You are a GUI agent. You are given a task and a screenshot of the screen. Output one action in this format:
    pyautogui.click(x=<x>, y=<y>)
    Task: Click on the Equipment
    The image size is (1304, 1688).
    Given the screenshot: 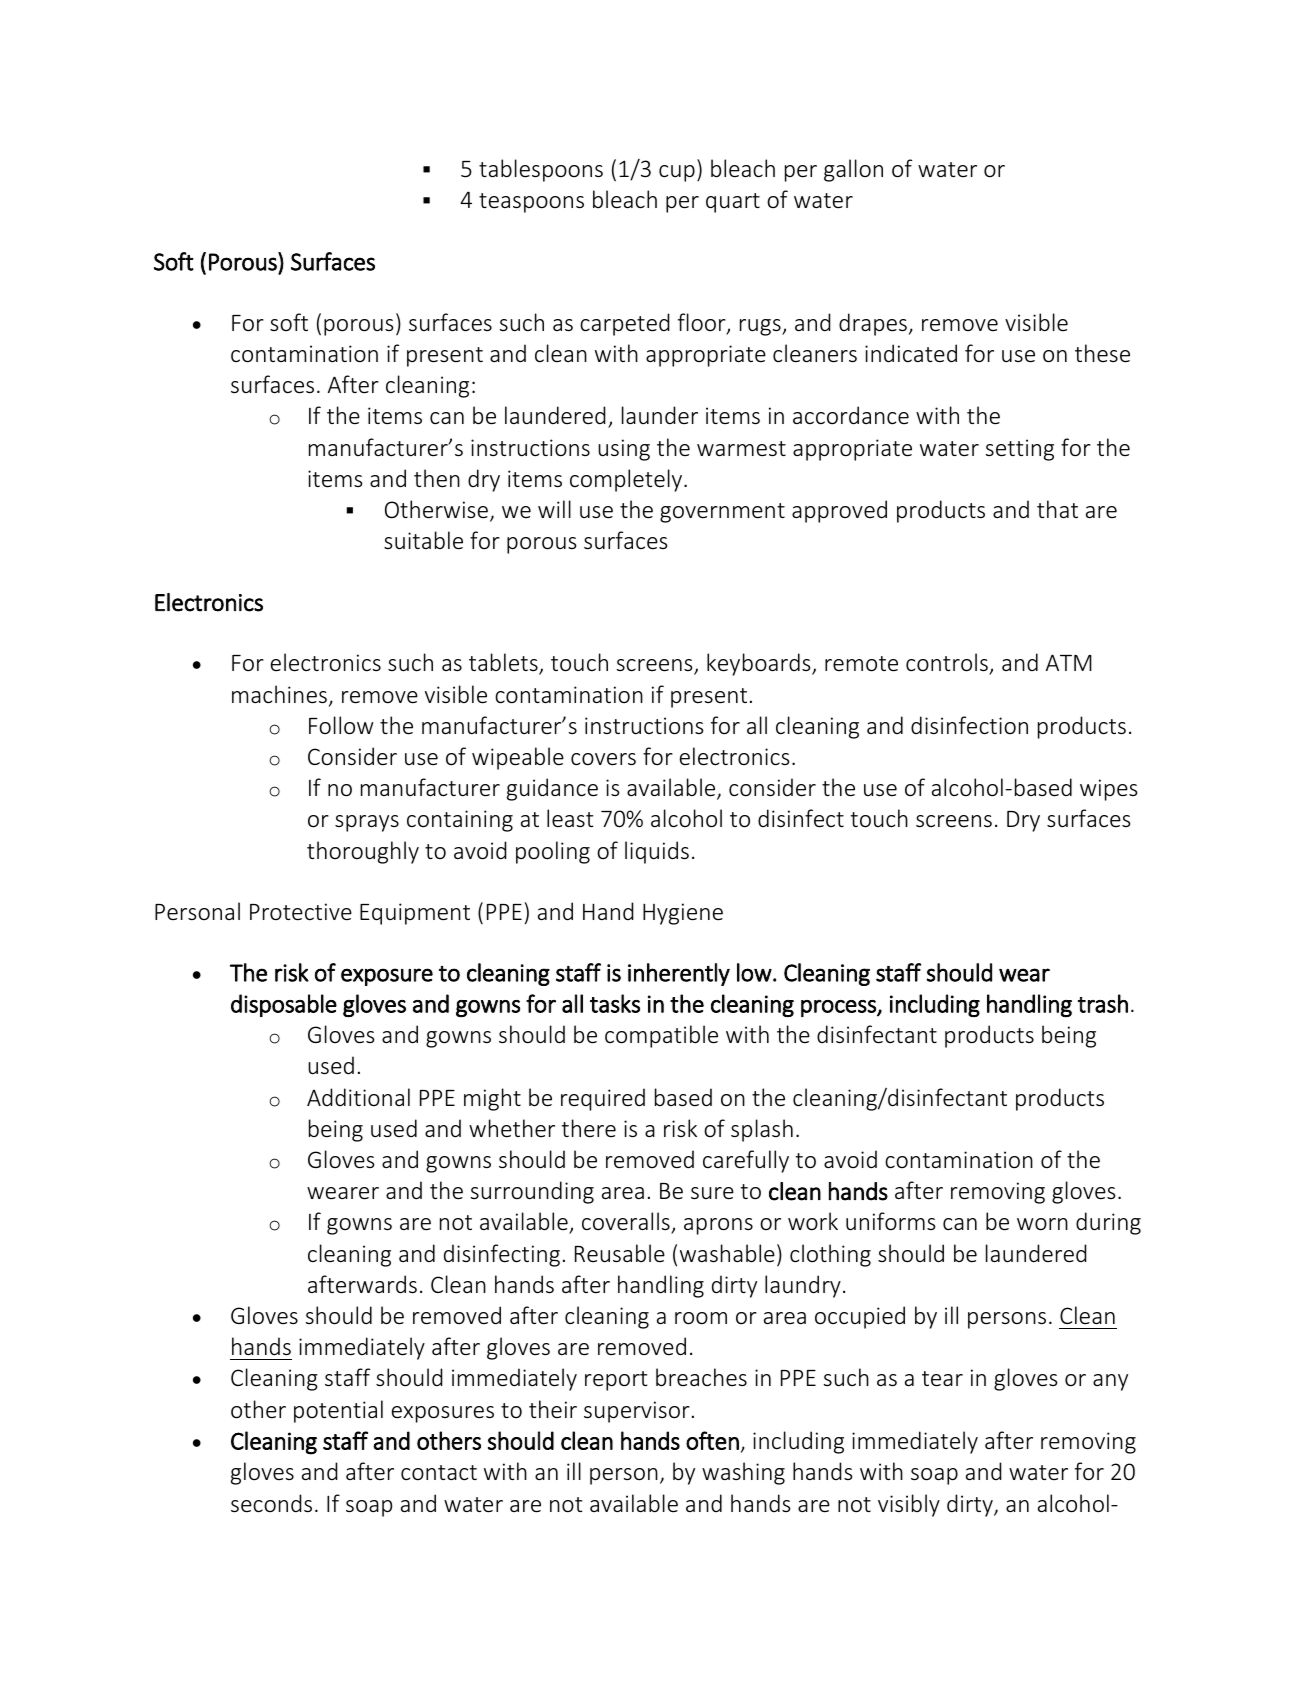 What is the action you would take?
    pyautogui.click(x=415, y=914)
